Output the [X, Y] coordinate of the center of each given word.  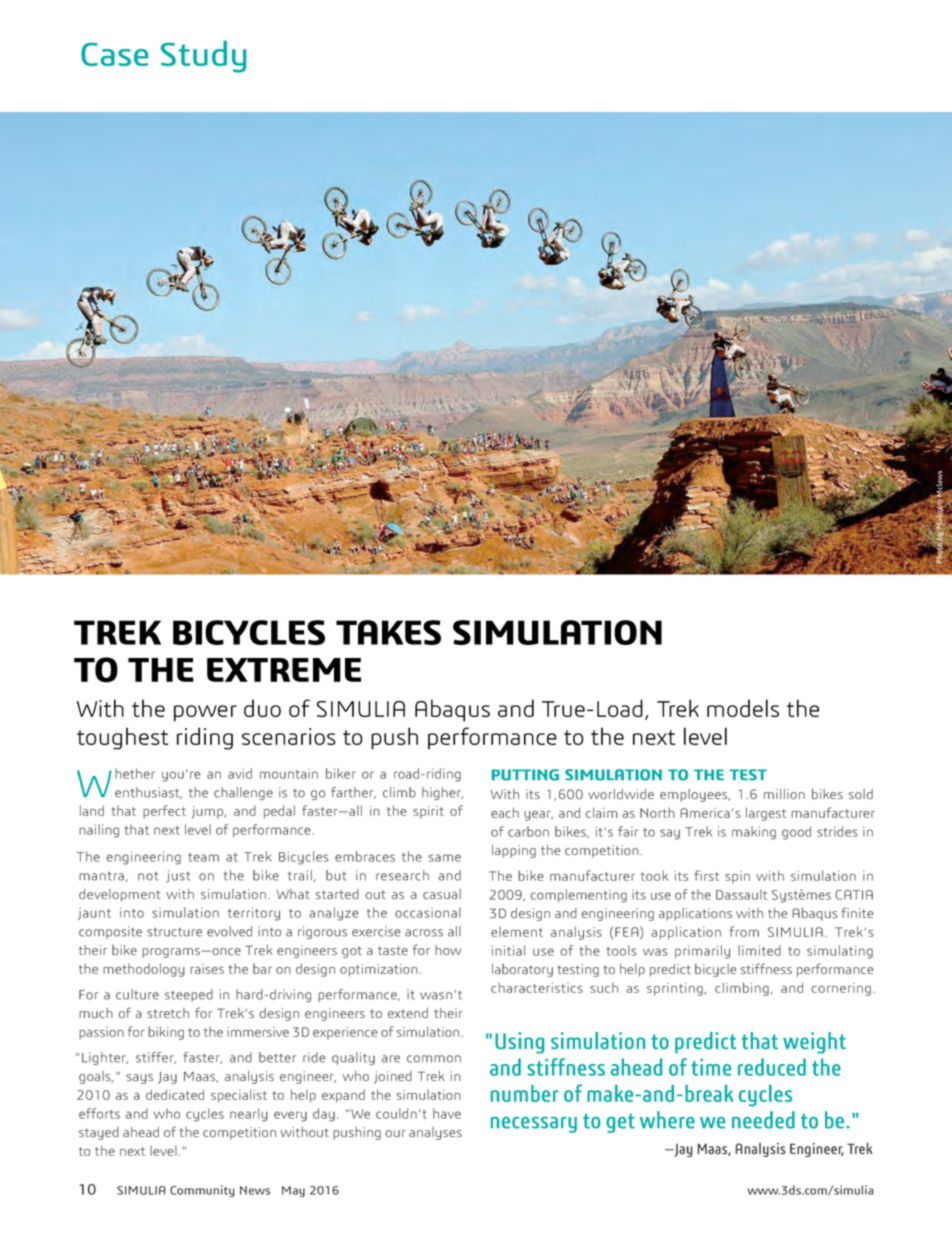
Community [202, 1191]
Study [203, 57]
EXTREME [284, 670]
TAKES [388, 632]
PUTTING [525, 775]
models [743, 708]
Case [114, 54]
